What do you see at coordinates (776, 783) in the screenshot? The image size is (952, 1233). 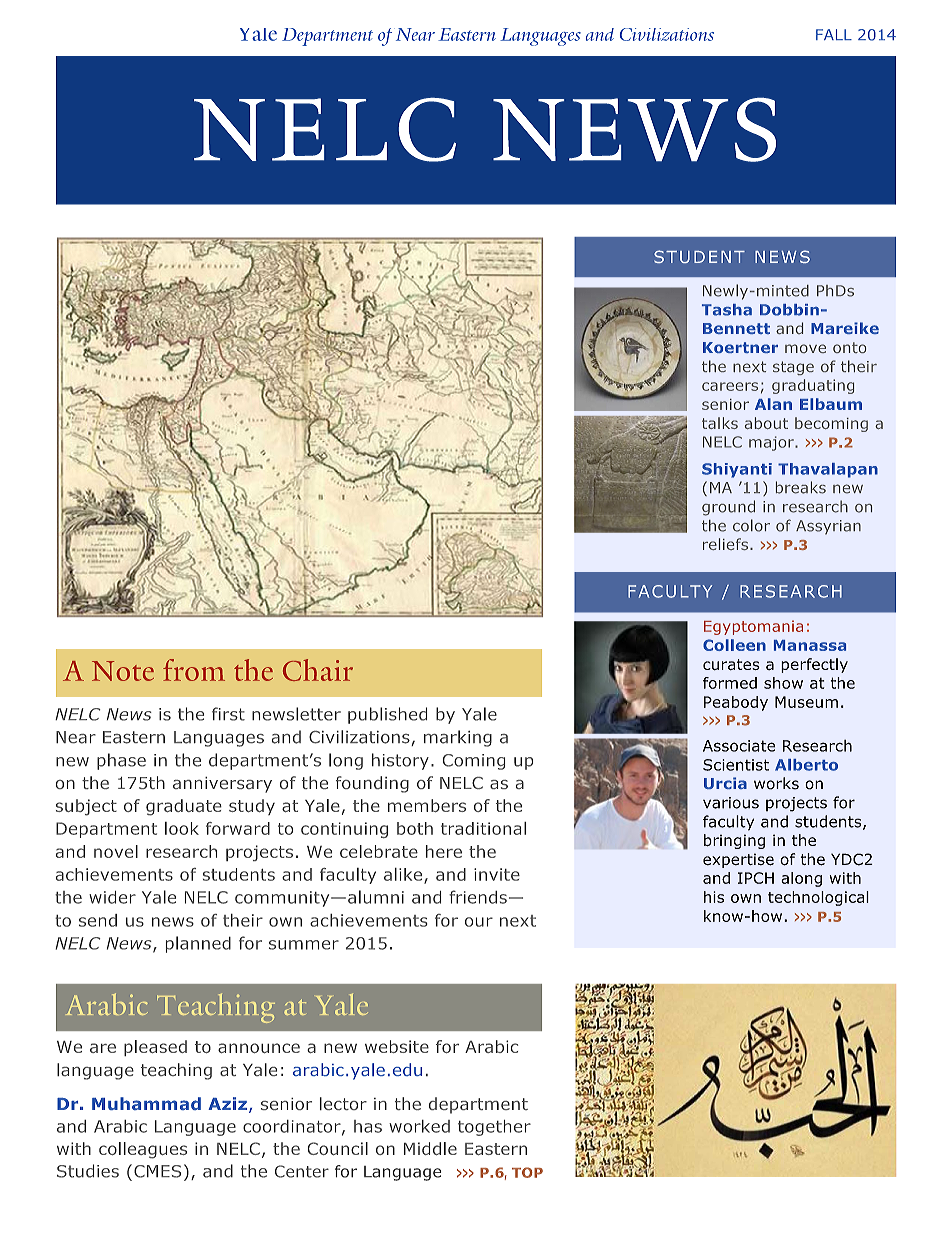 I see `works` at bounding box center [776, 783].
